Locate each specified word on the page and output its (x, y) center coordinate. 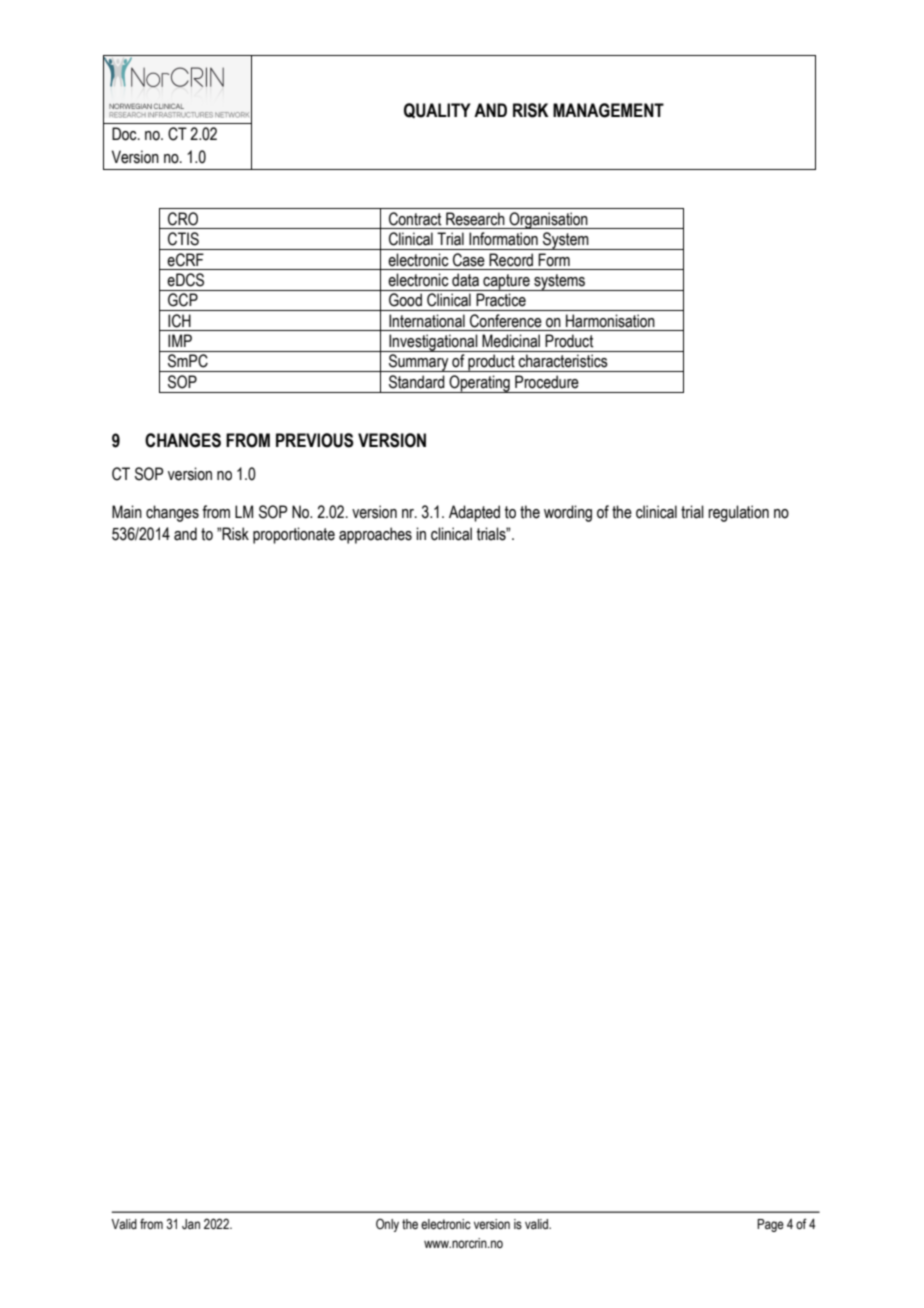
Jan (191, 1224)
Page (770, 1225)
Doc (125, 134)
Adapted (474, 513)
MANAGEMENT (608, 110)
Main (127, 512)
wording (568, 513)
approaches (375, 535)
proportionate (294, 535)
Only (387, 1225)
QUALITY (437, 110)
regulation (738, 513)
